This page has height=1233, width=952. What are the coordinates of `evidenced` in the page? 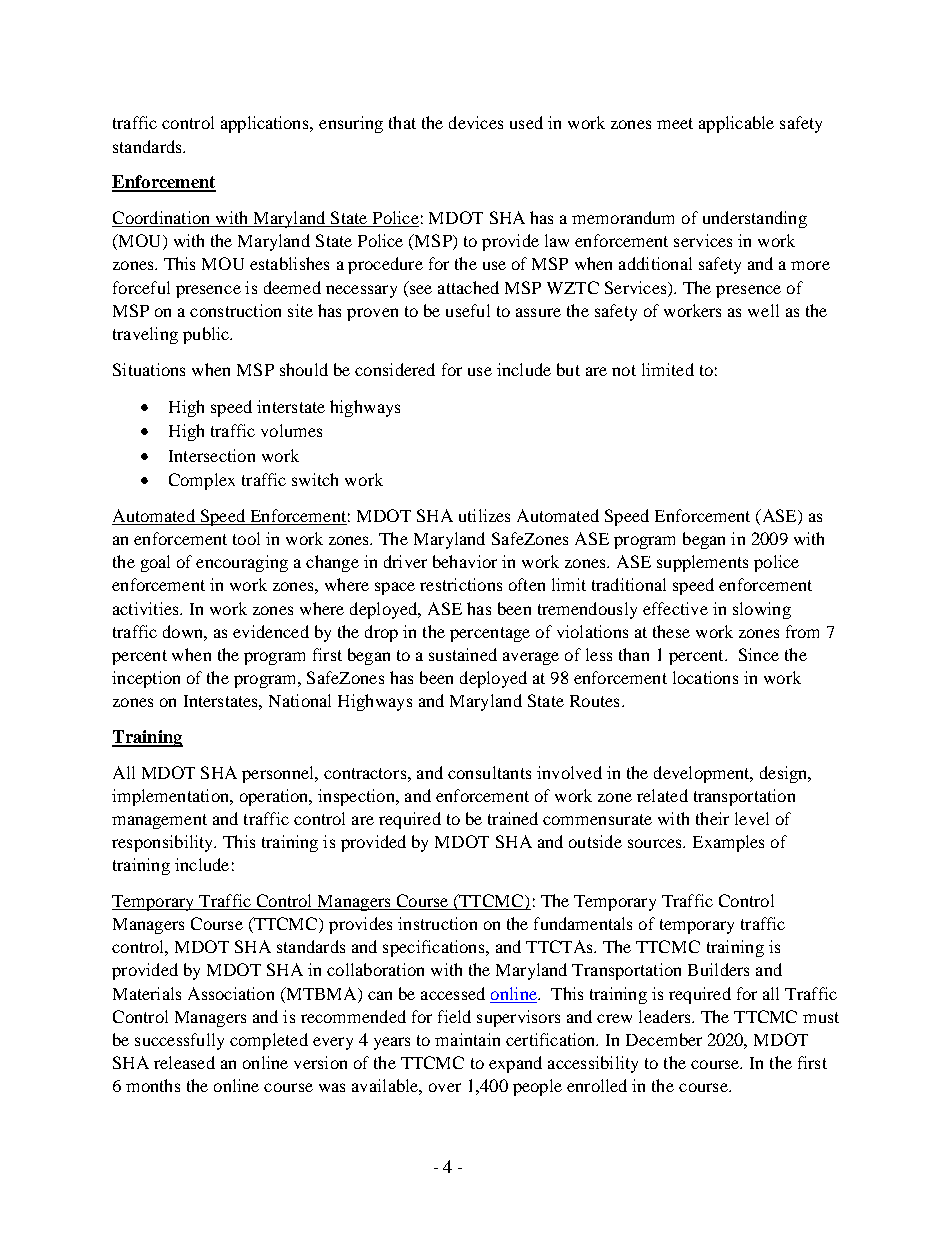 It's located at (271, 631).
